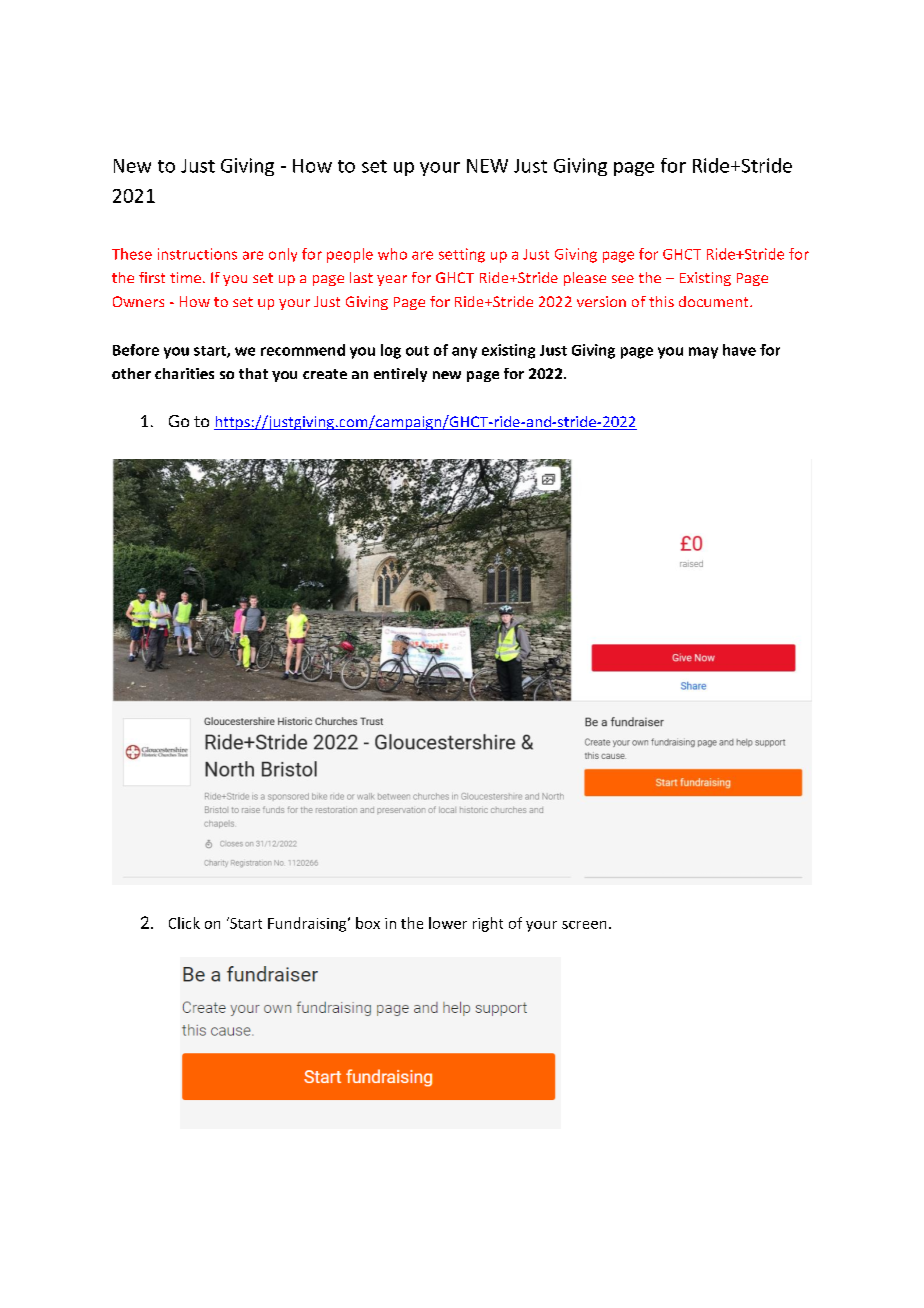 The width and height of the screenshot is (924, 1308). I want to click on that, so click(253, 373).
